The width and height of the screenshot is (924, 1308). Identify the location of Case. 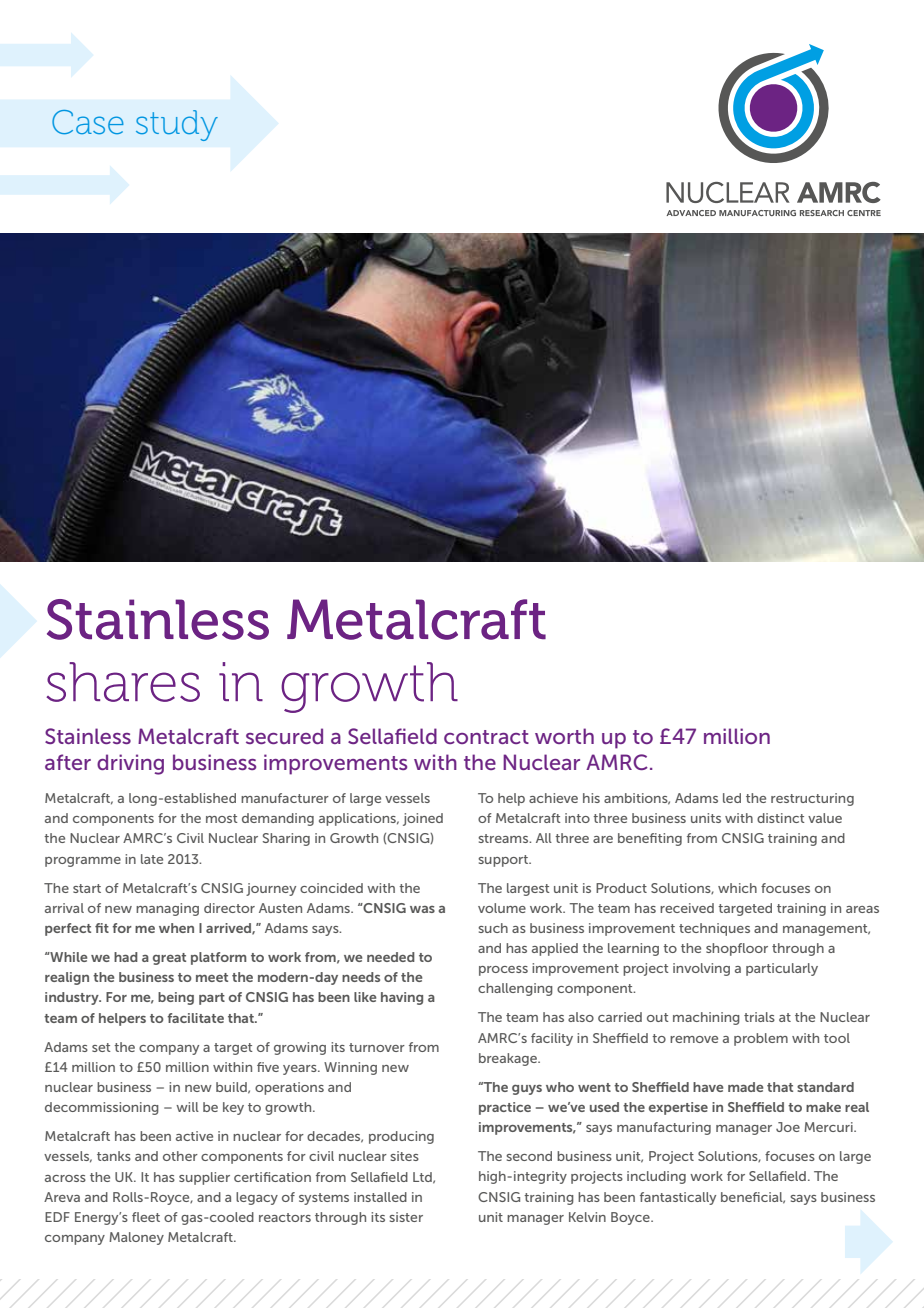
(88, 122).
